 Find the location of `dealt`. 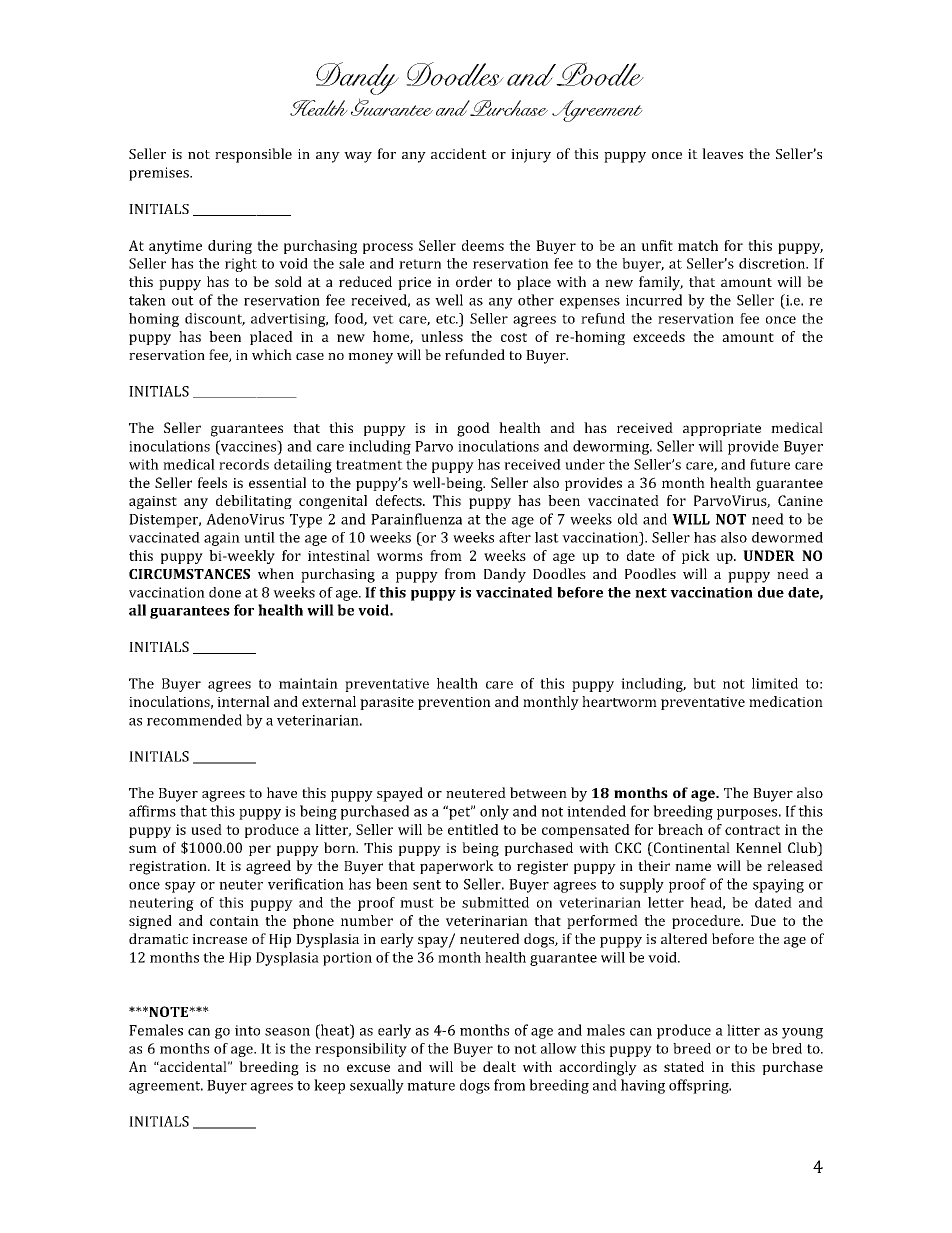

dealt is located at coordinates (499, 1066).
